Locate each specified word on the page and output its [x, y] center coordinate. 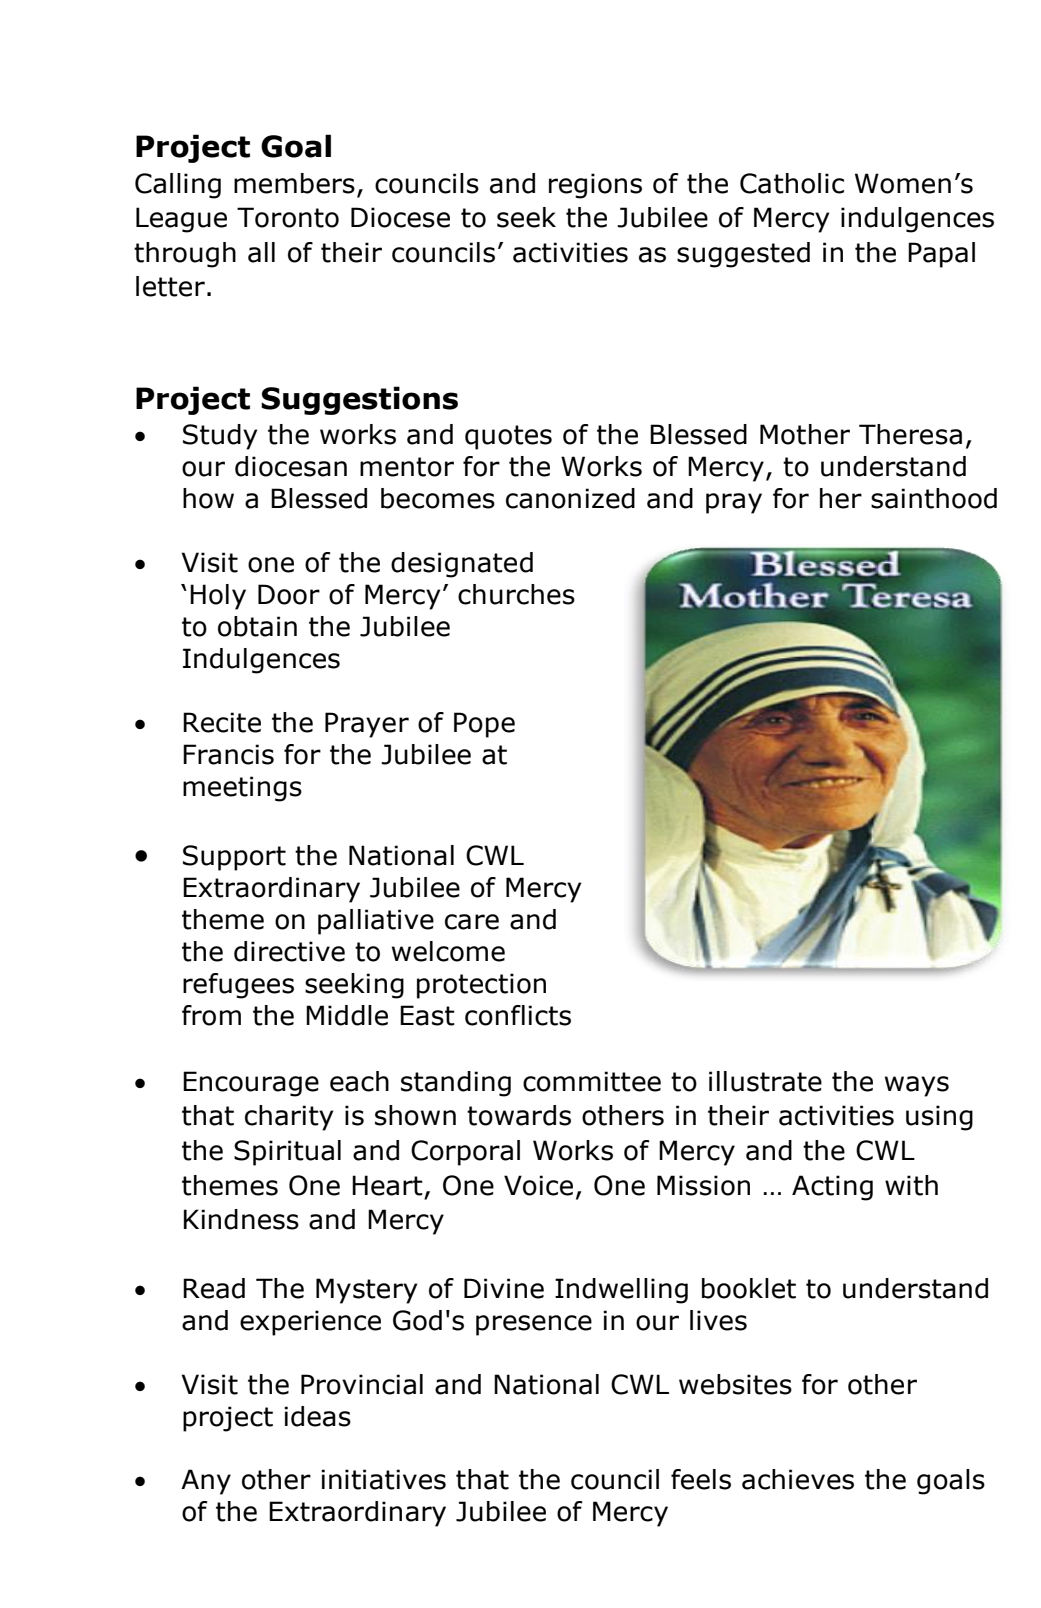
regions [595, 186]
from [211, 1015]
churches [516, 594]
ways [917, 1086]
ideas [317, 1416]
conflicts [518, 1015]
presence [534, 1325]
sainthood [934, 498]
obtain [257, 626]
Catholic [792, 183]
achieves [798, 1479]
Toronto [288, 217]
